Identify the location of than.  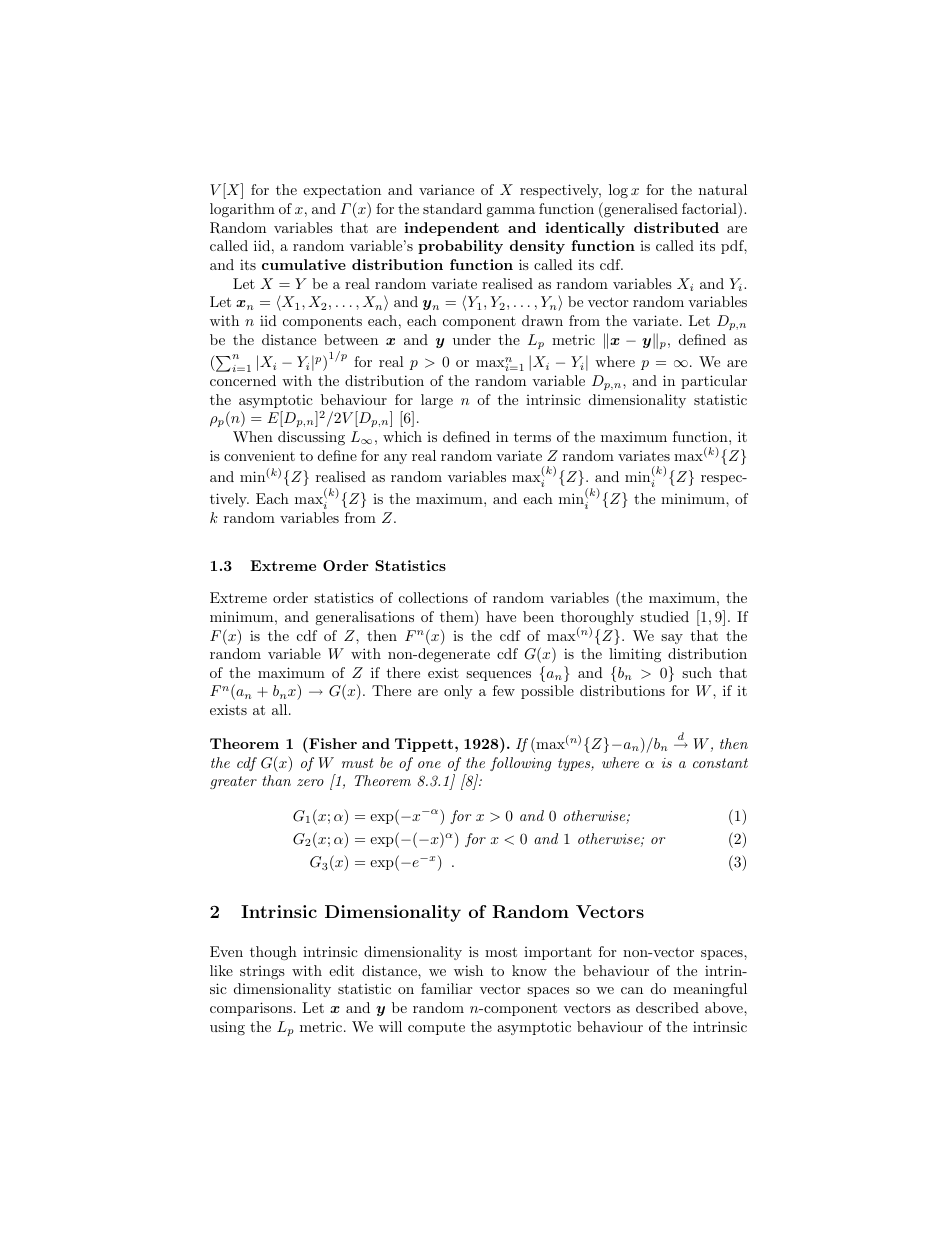
(276, 780).
